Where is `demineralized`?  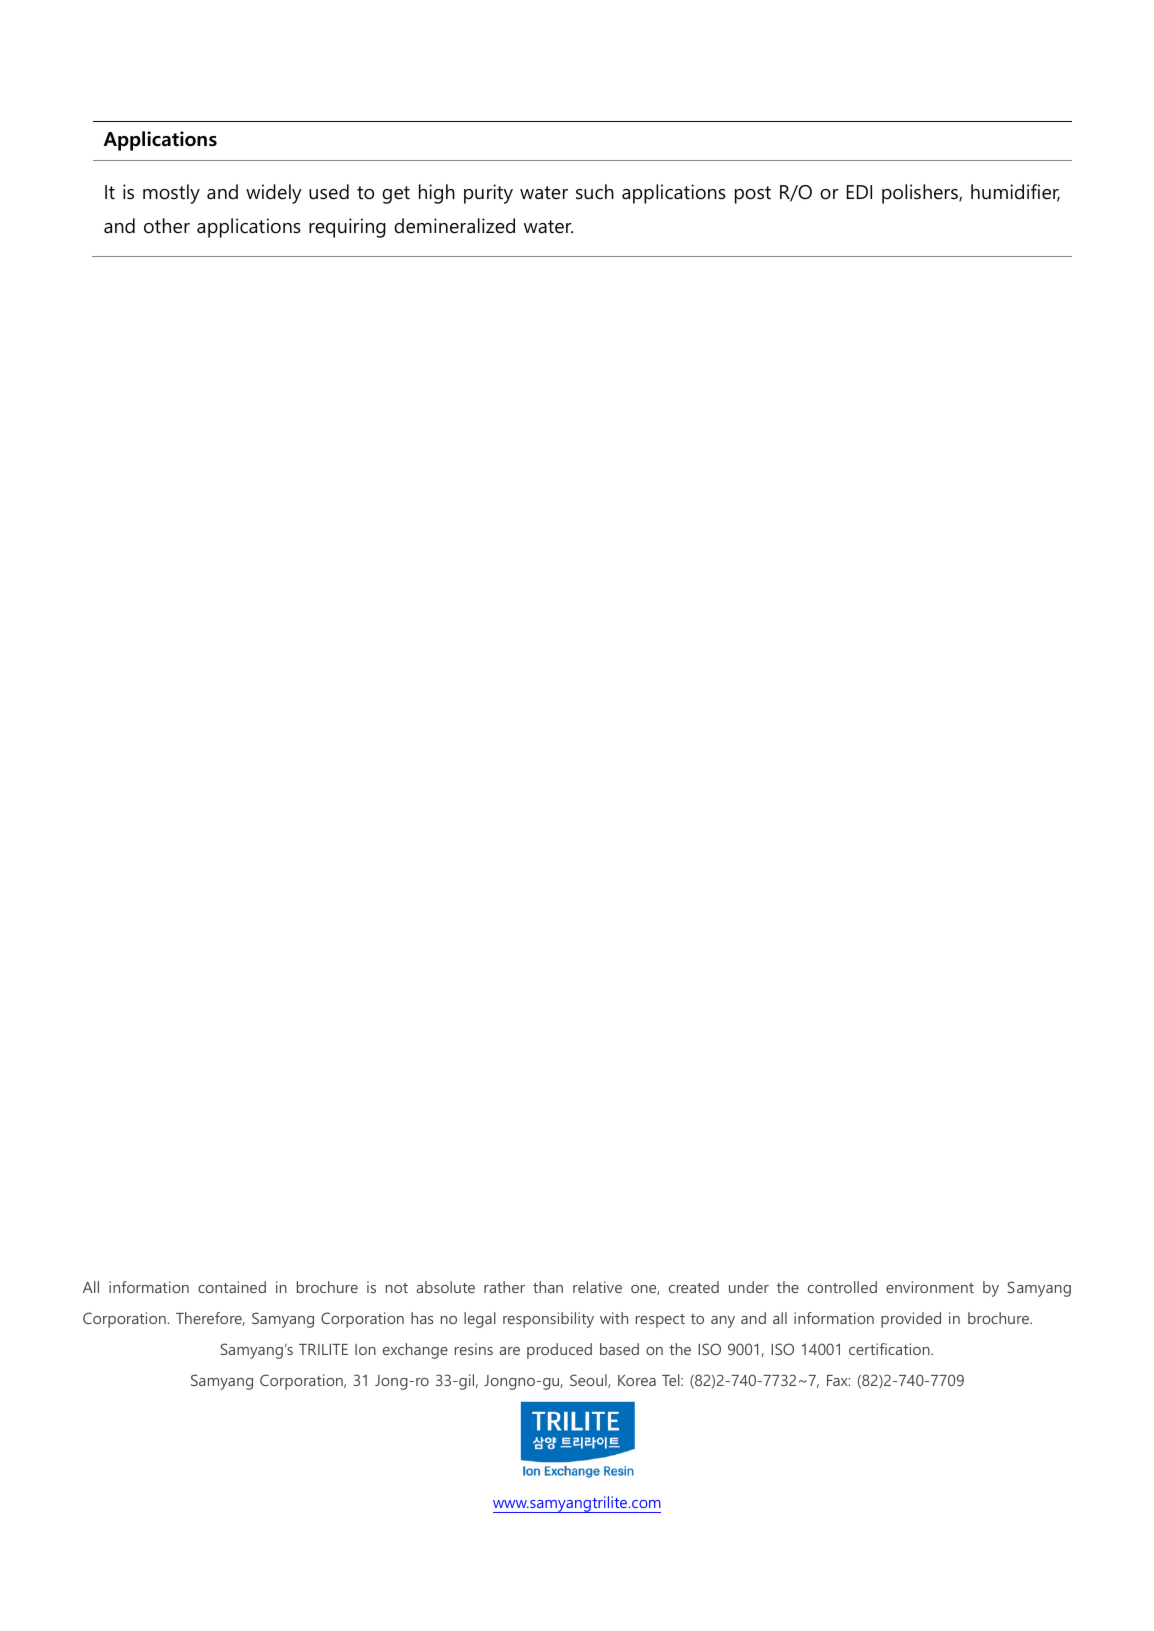
demineralized is located at coordinates (454, 226).
